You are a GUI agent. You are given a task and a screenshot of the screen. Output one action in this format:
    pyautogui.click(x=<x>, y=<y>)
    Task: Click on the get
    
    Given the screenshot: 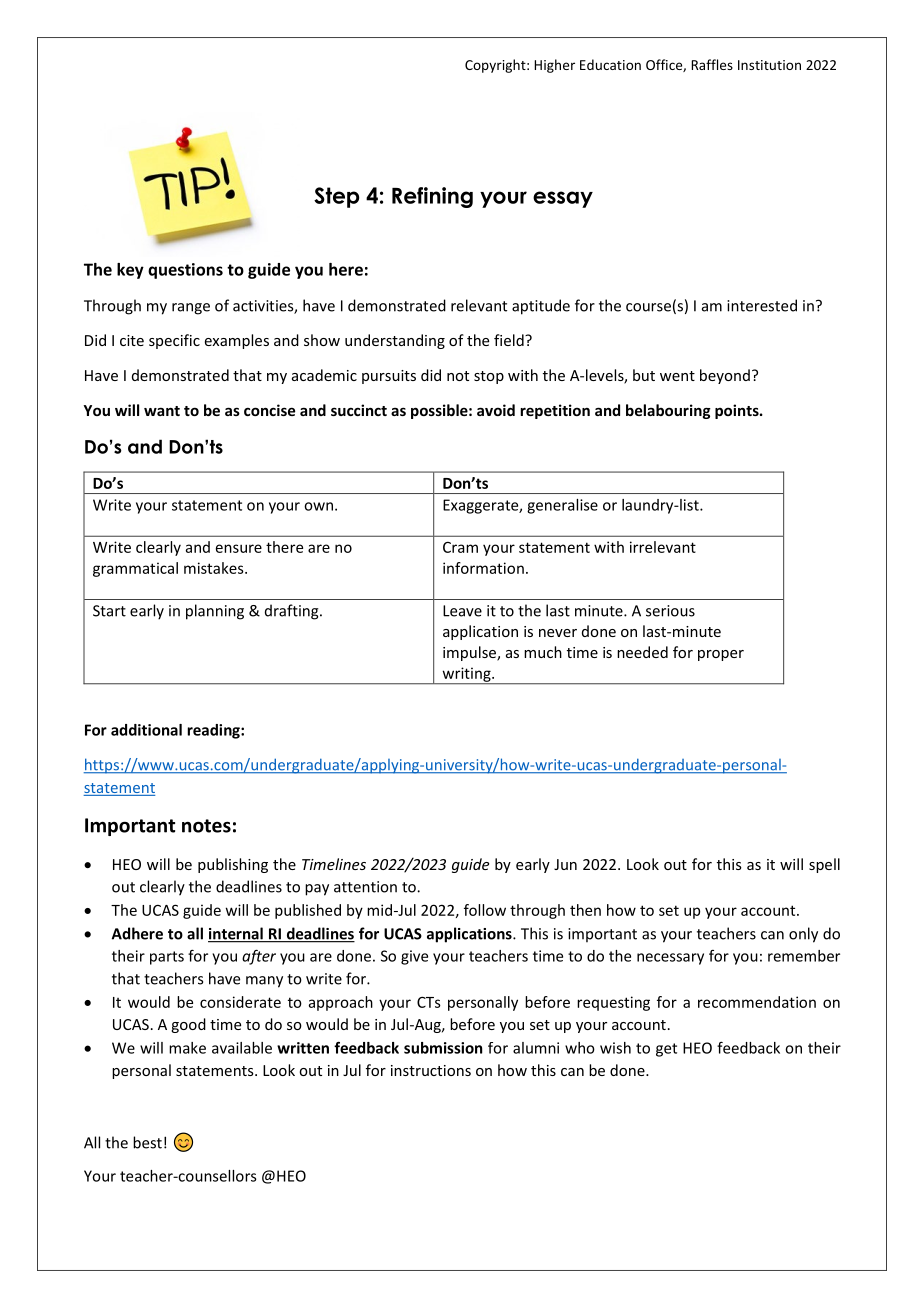 What is the action you would take?
    pyautogui.click(x=666, y=1050)
